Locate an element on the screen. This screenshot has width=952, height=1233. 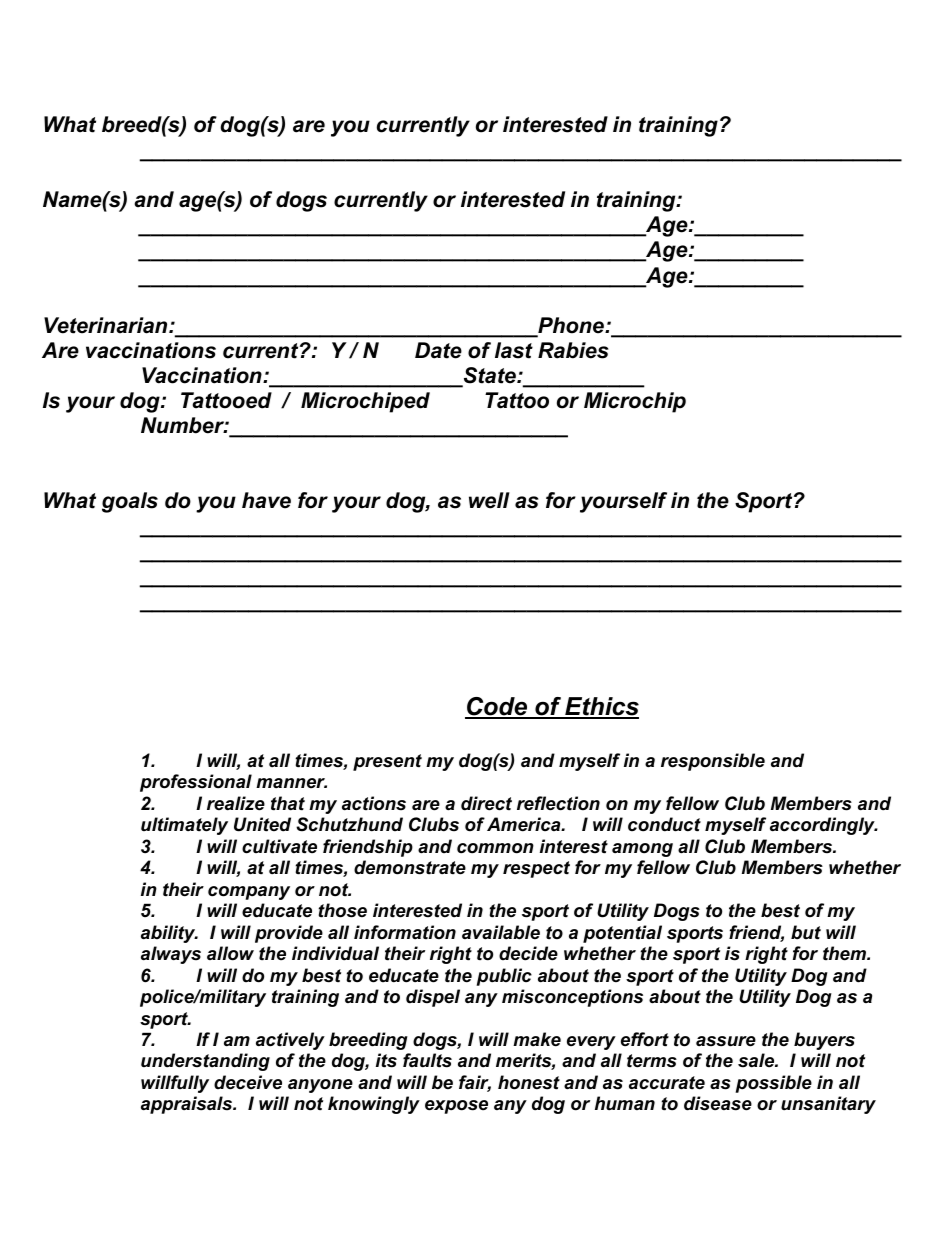
Date is located at coordinates (438, 350).
